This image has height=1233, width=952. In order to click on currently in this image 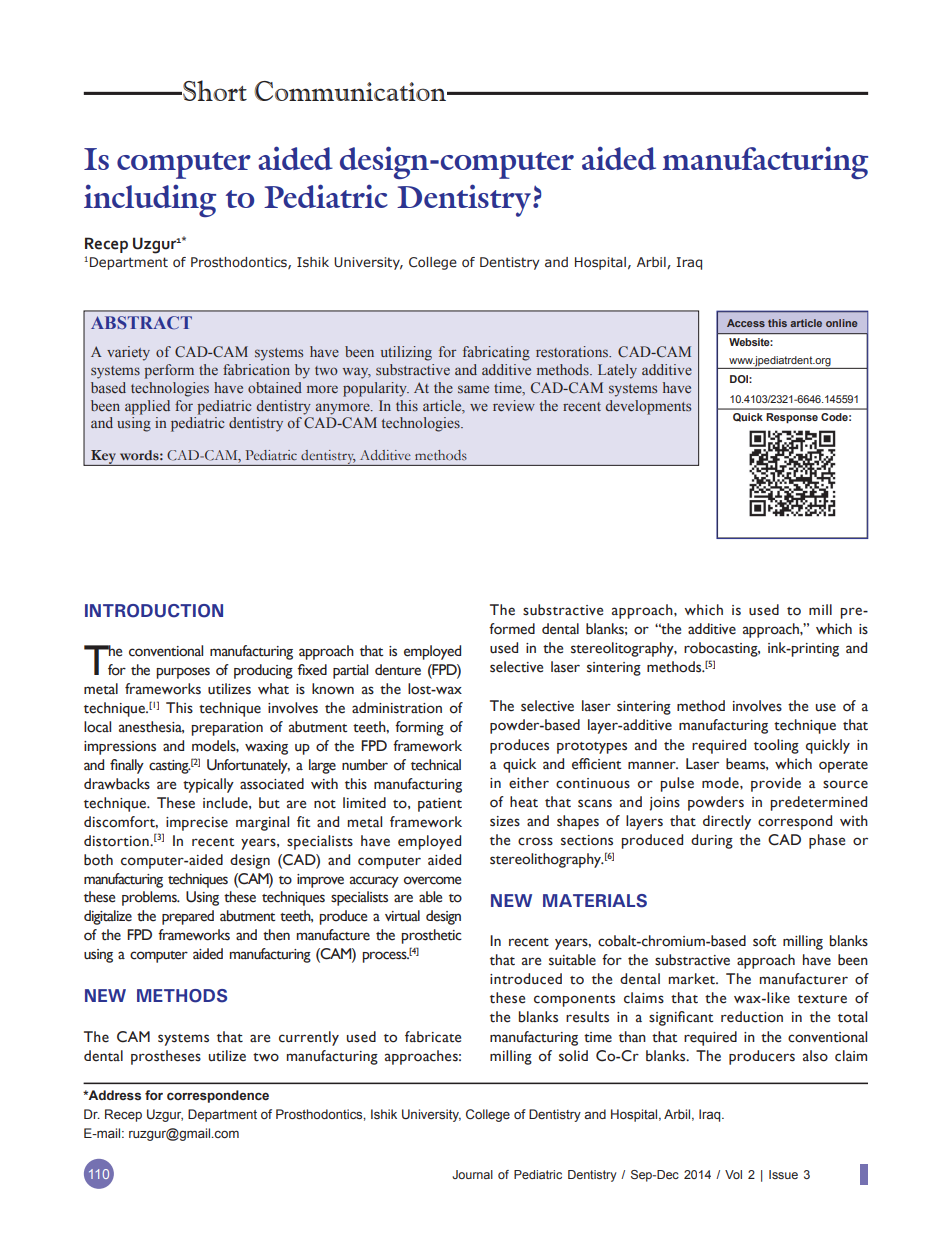, I will do `click(309, 1038)`.
